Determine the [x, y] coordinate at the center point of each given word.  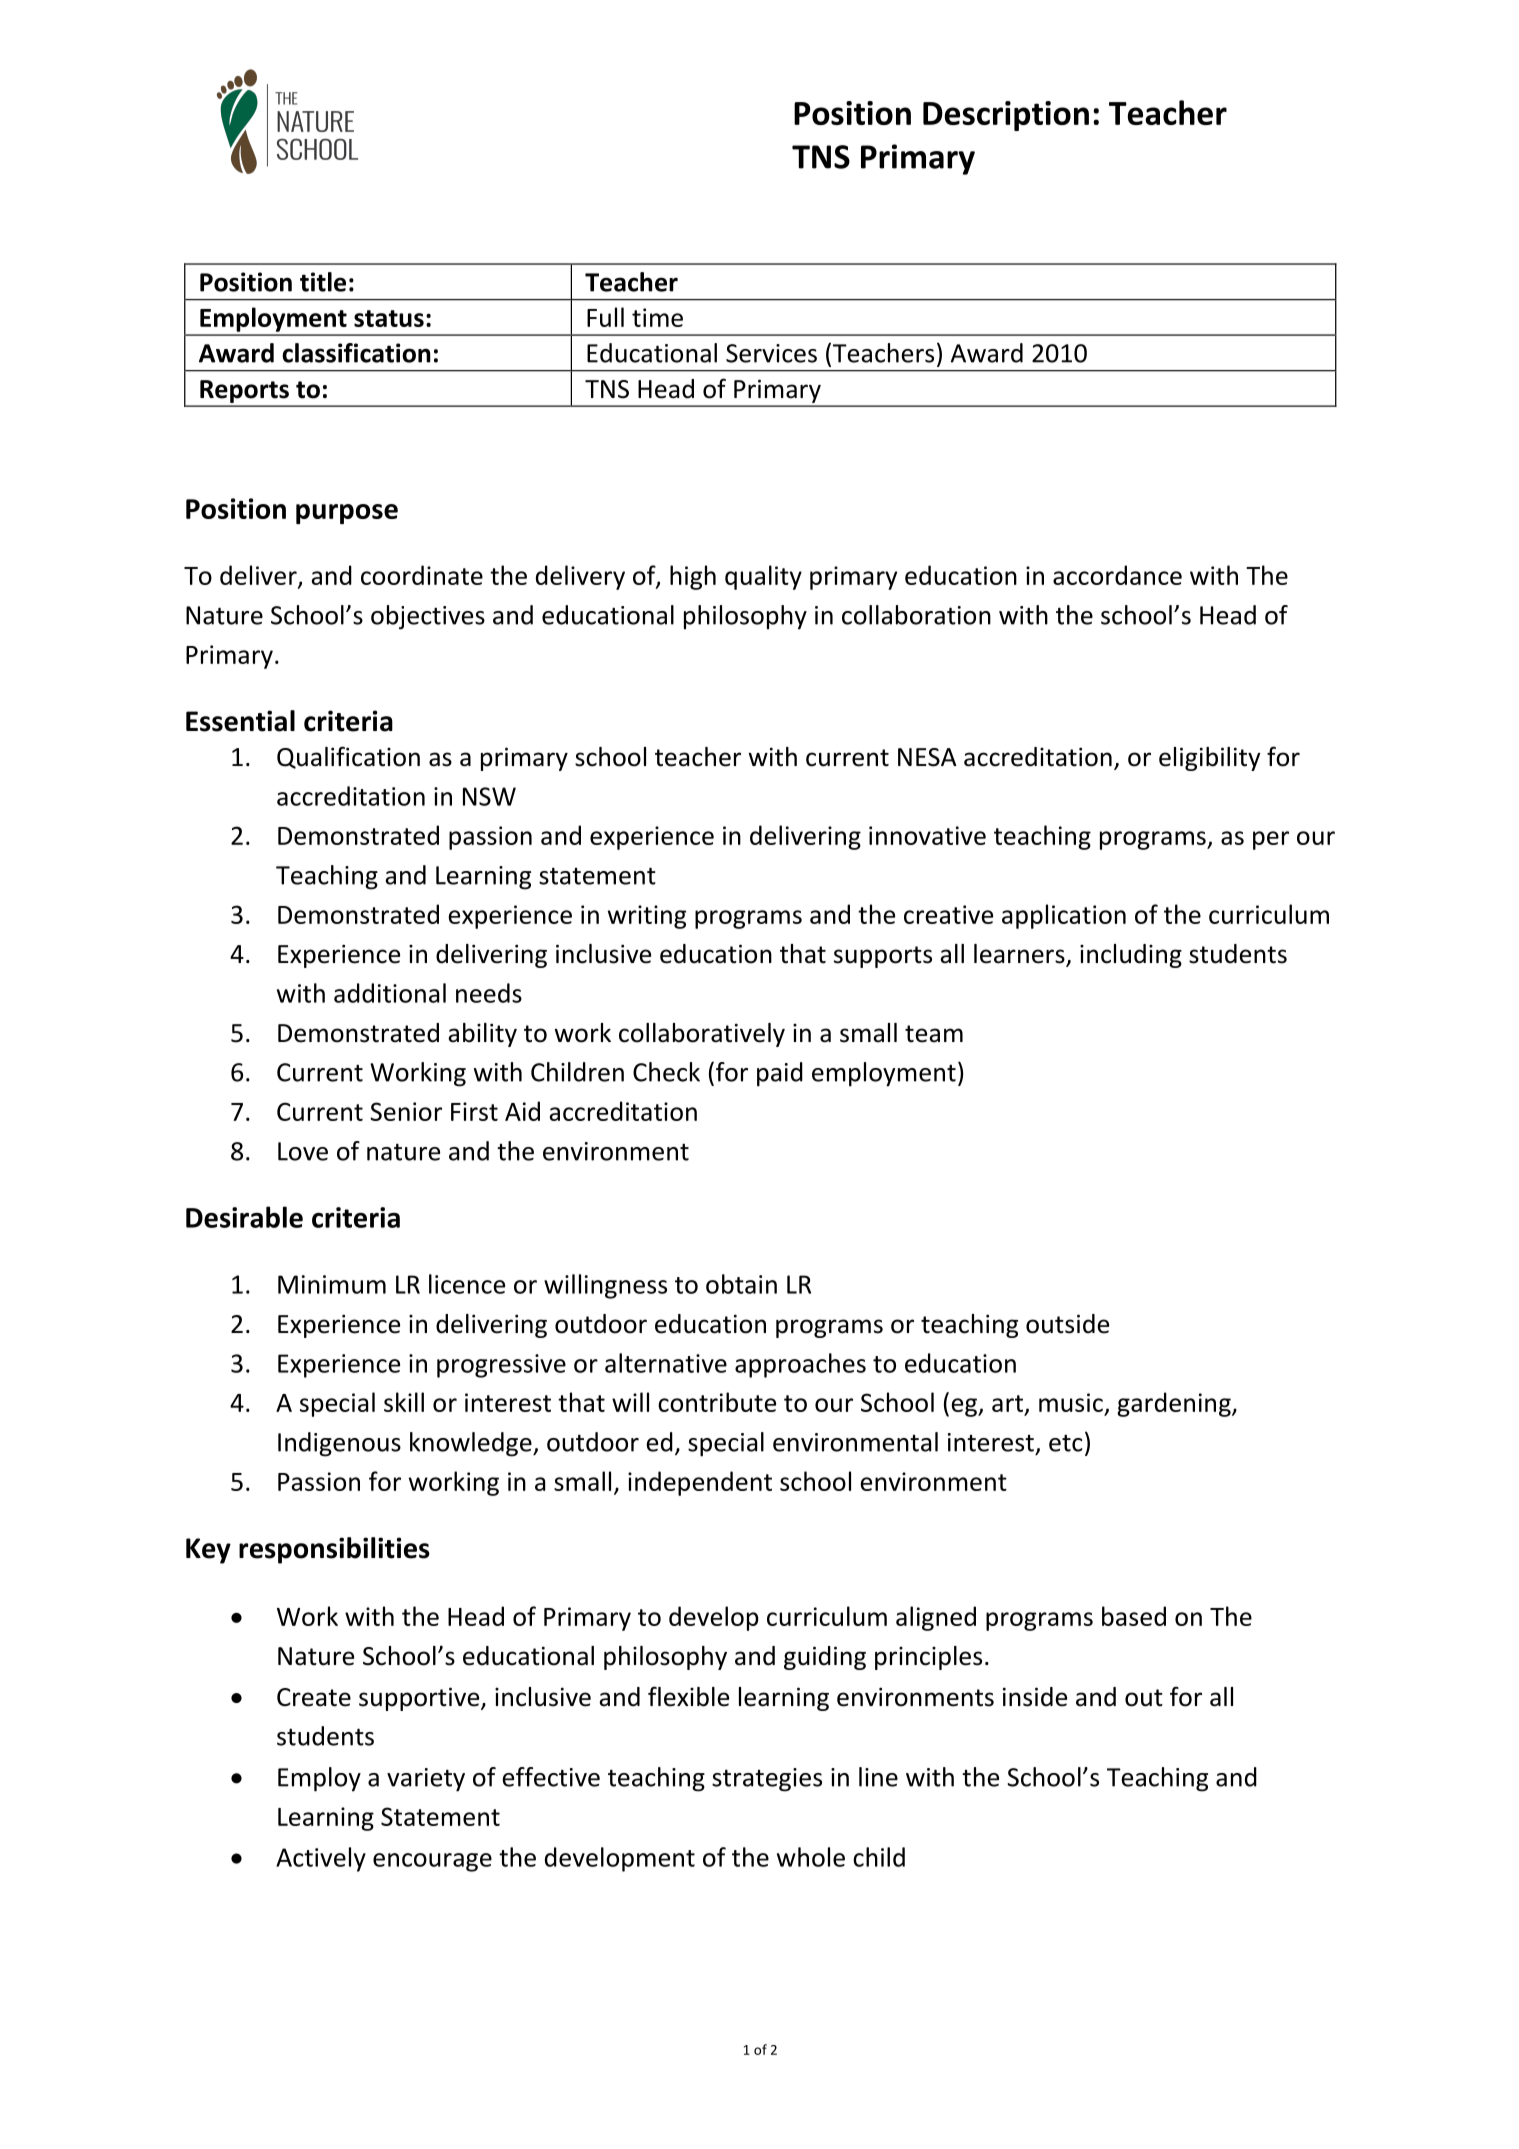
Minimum [332, 1284]
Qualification [348, 757]
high [693, 577]
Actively [321, 1859]
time [657, 317]
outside [1067, 1324]
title [323, 282]
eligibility [1210, 759]
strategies [767, 1780]
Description [1006, 116]
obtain [741, 1284]
